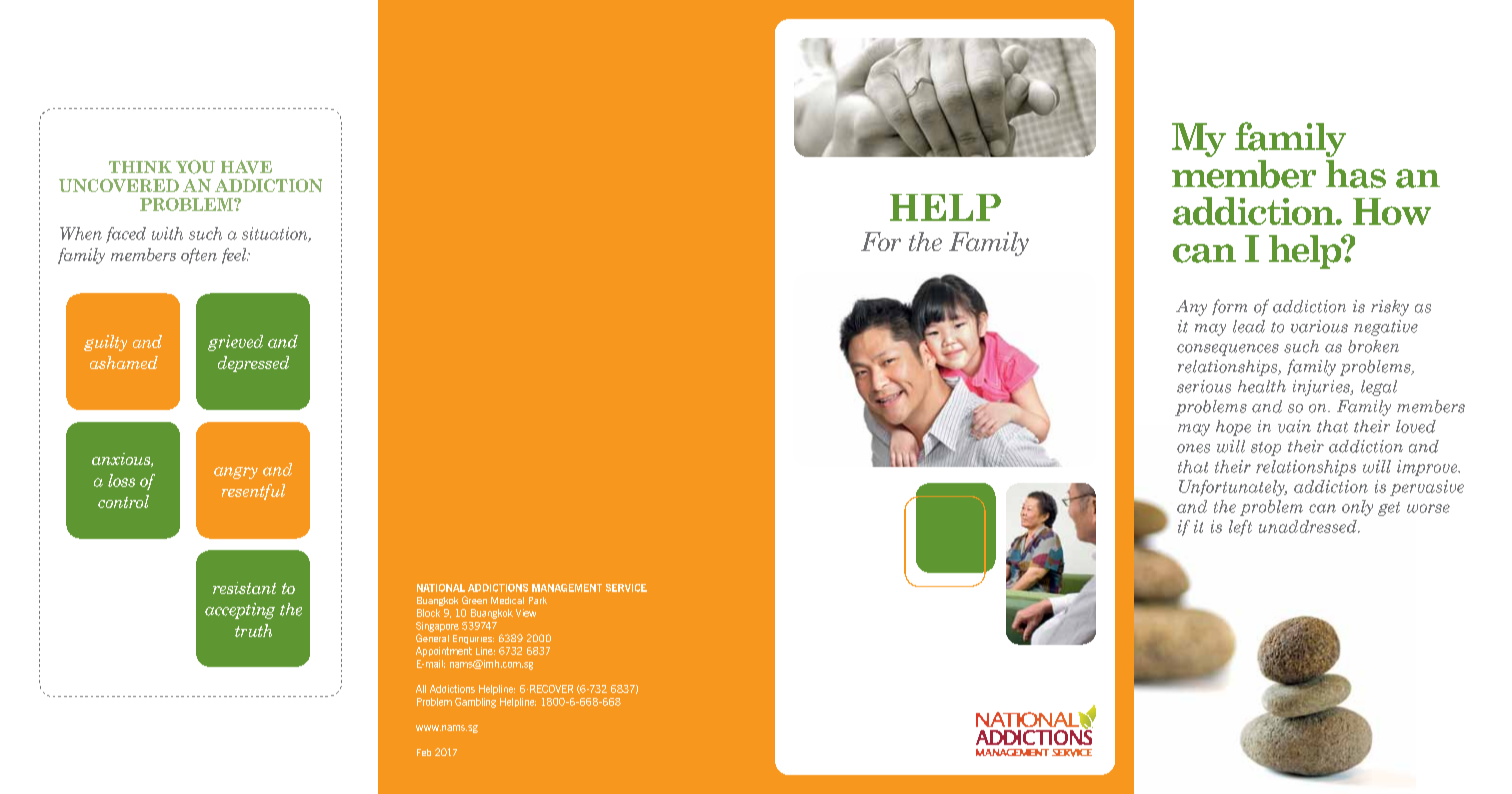 This screenshot has width=1512, height=794. I want to click on Feb, so click(424, 752).
